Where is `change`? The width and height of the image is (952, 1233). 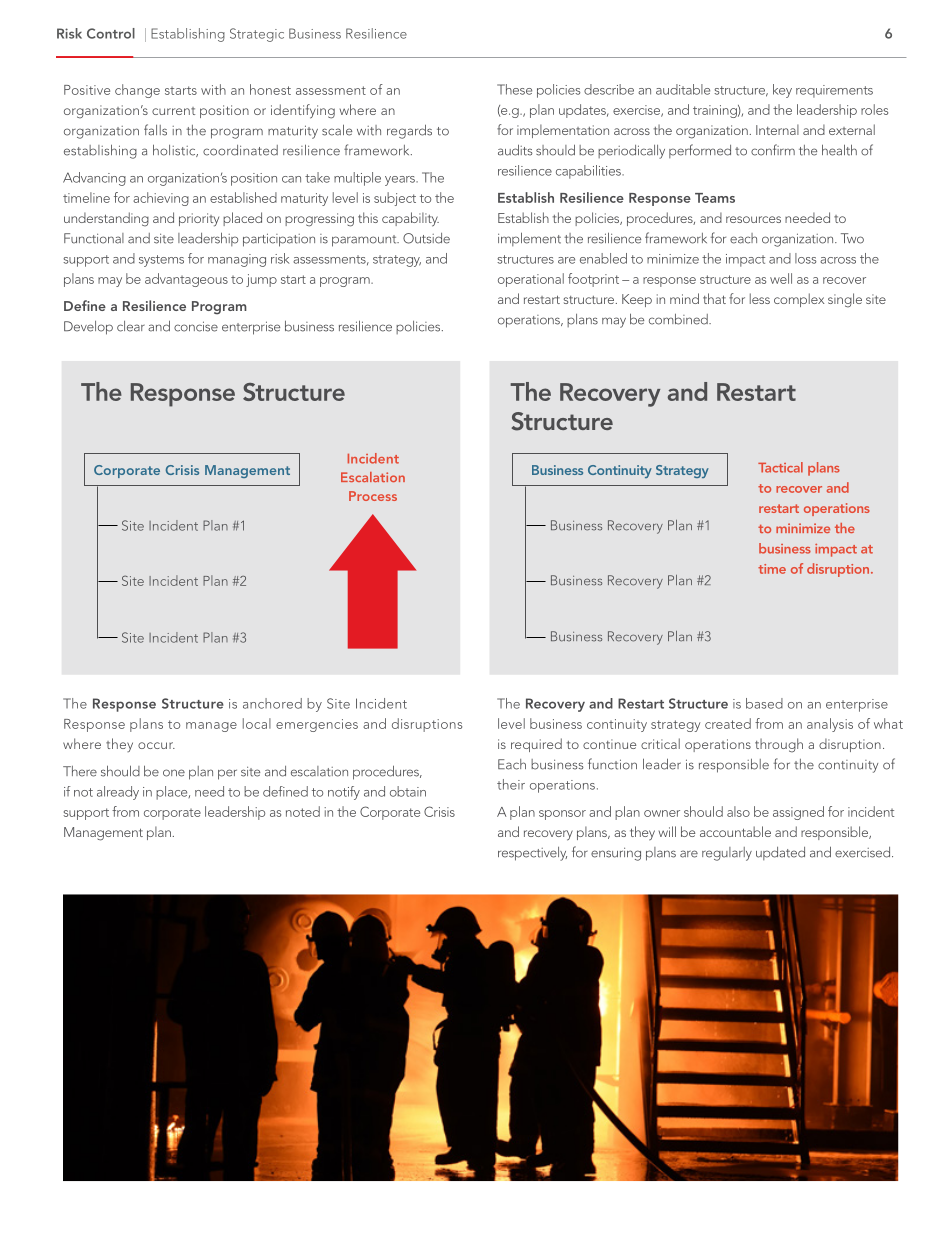 change is located at coordinates (137, 91).
